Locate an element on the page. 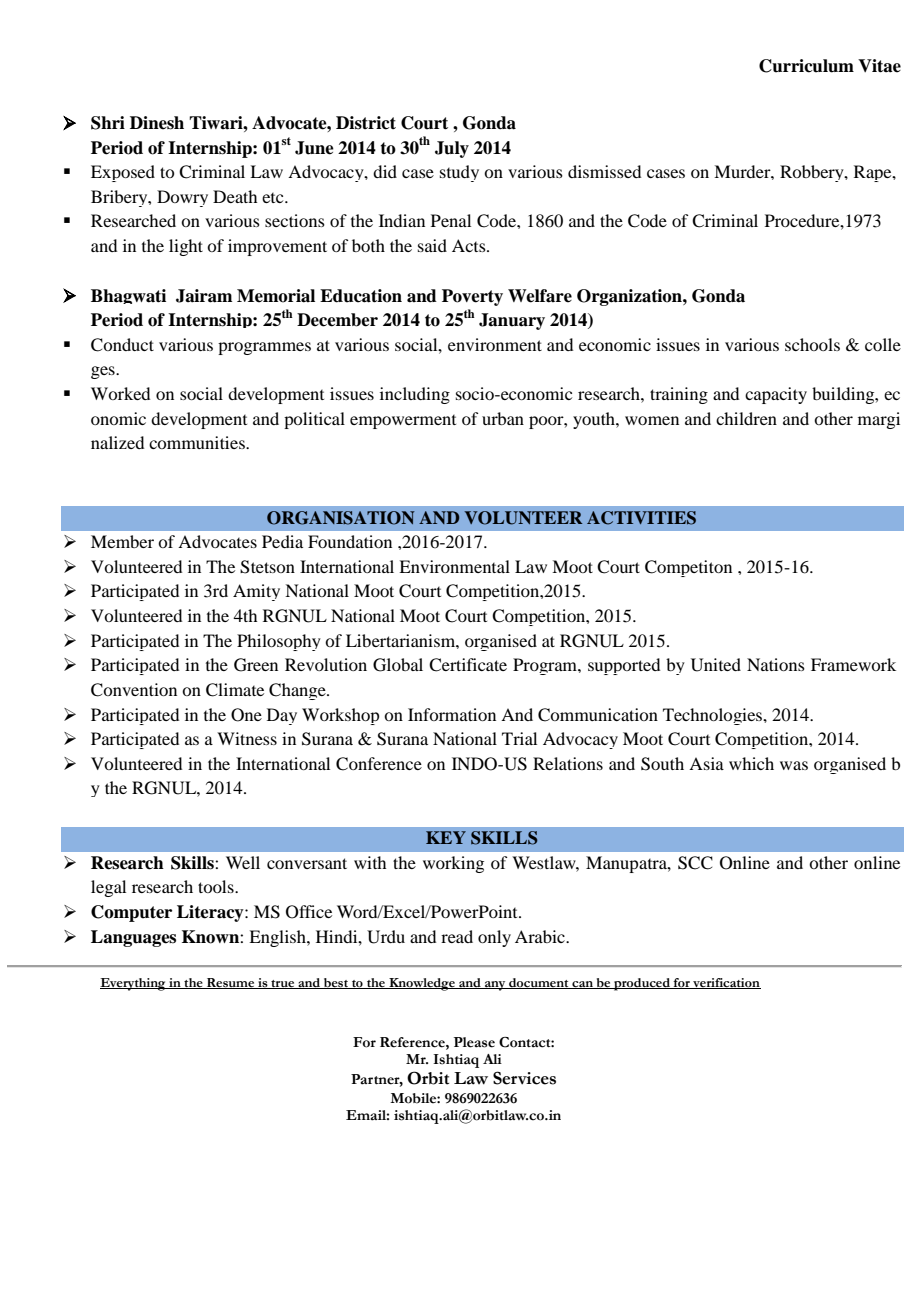 Image resolution: width=924 pixels, height=1308 pixels. Certificate is located at coordinates (468, 665).
